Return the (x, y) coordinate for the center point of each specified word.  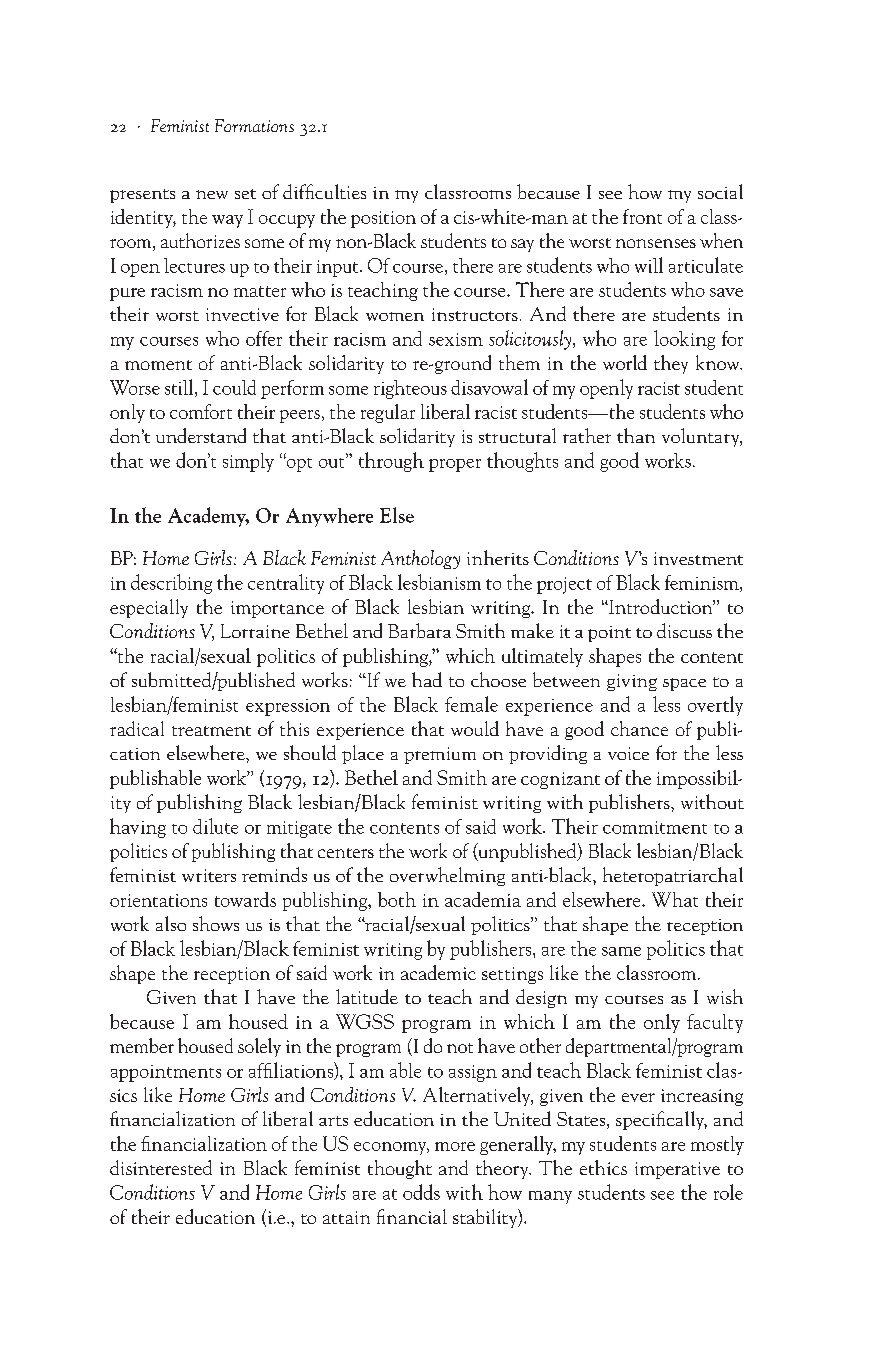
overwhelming (447, 876)
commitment (655, 827)
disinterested (161, 1167)
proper (455, 465)
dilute (215, 826)
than (636, 435)
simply (248, 462)
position (383, 219)
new (212, 194)
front (642, 216)
